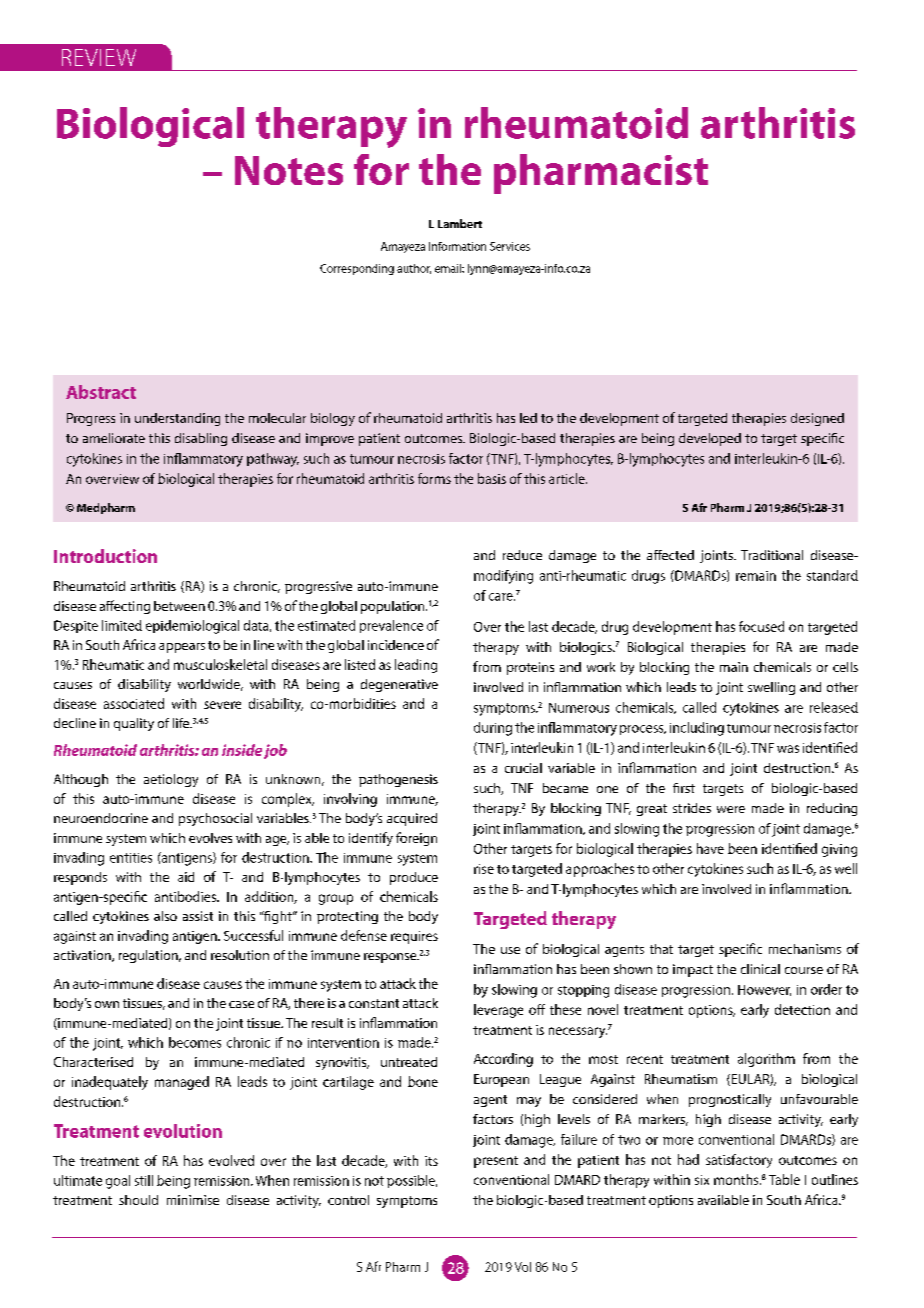 The image size is (924, 1308). Describe the element at coordinates (144, 1180) in the page. I see `still` at that location.
